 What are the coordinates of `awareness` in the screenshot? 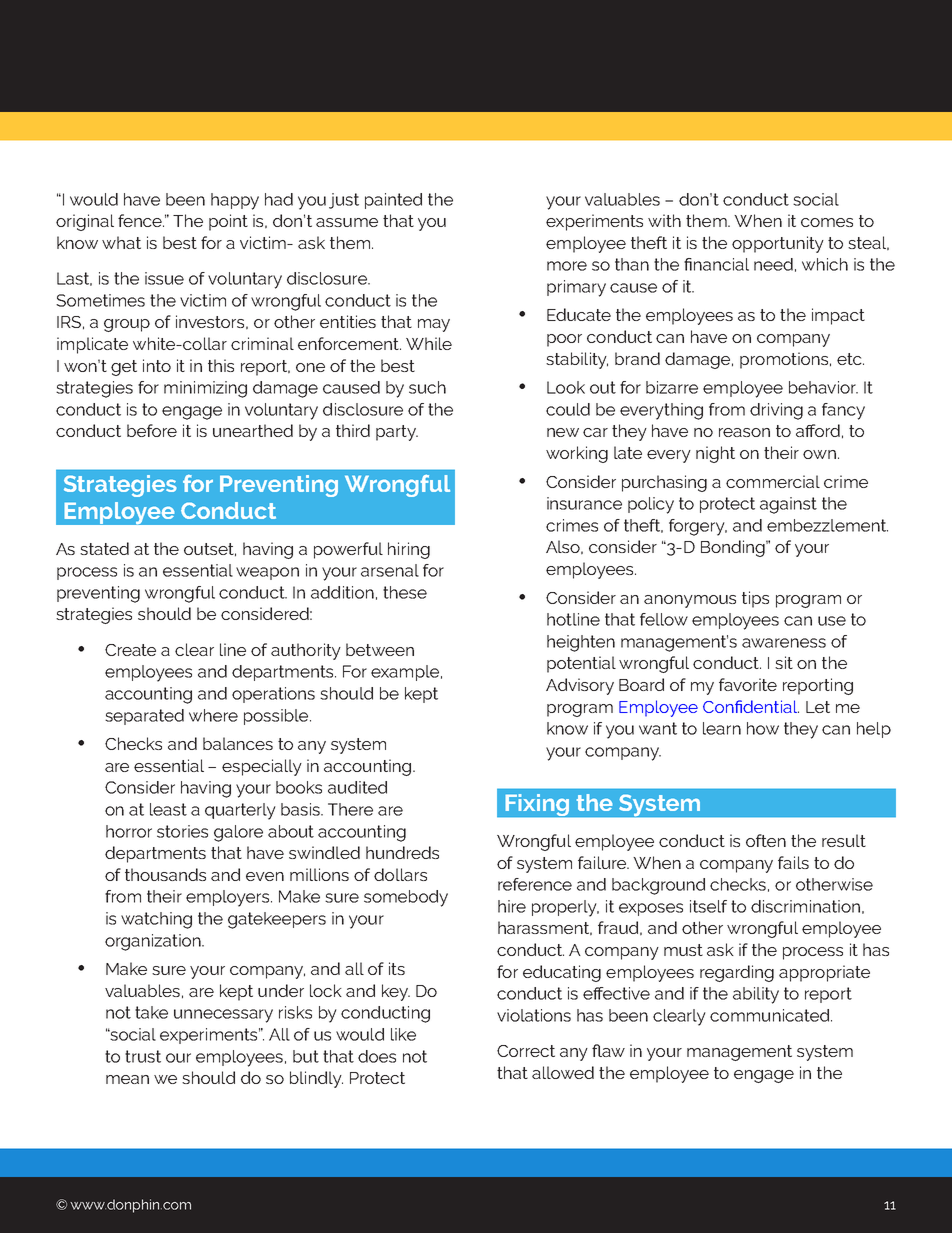 It's located at (784, 643).
